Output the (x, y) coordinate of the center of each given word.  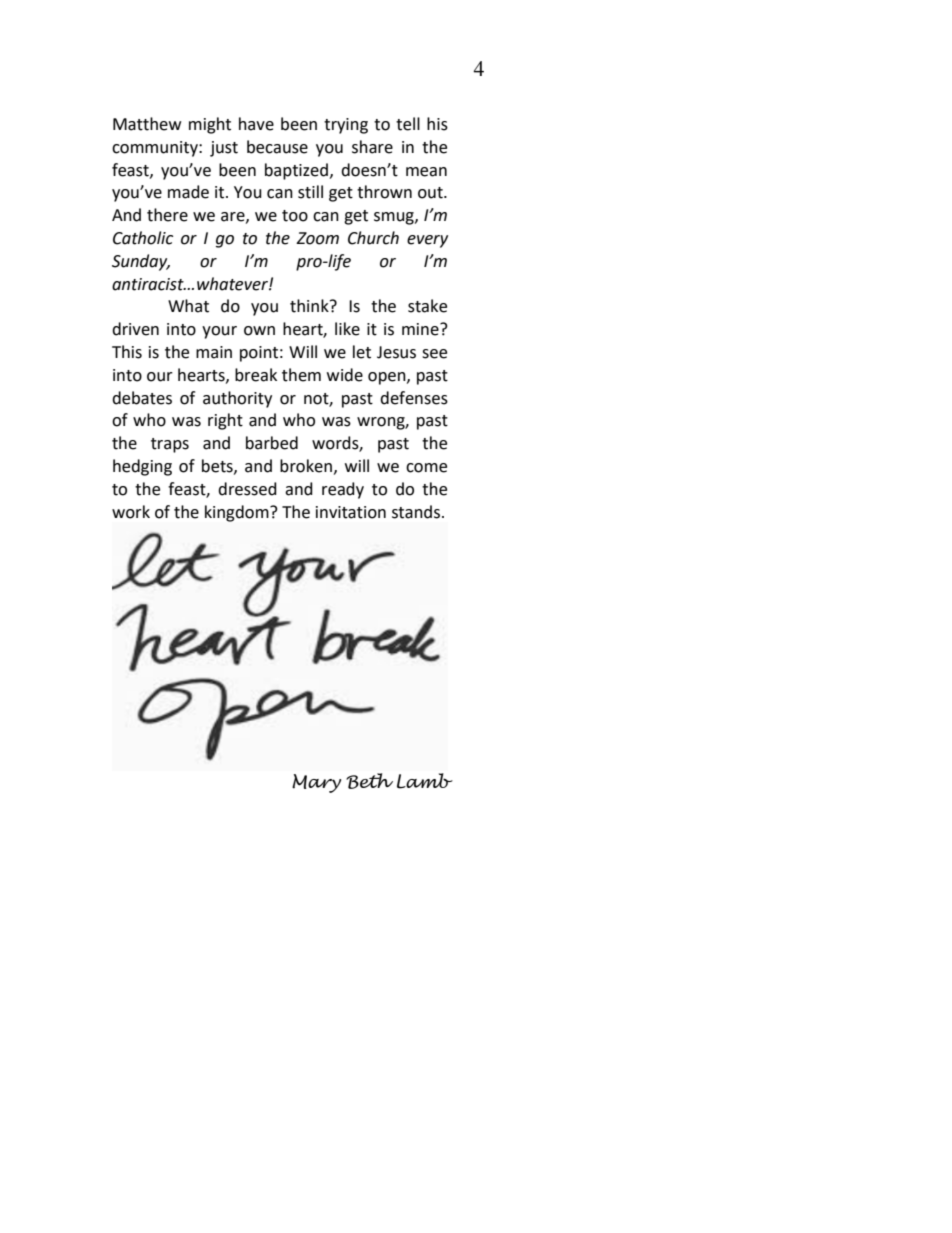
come (426, 468)
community (156, 149)
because (277, 147)
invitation (351, 512)
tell (408, 124)
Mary (316, 783)
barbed (272, 443)
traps (170, 445)
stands (416, 512)
